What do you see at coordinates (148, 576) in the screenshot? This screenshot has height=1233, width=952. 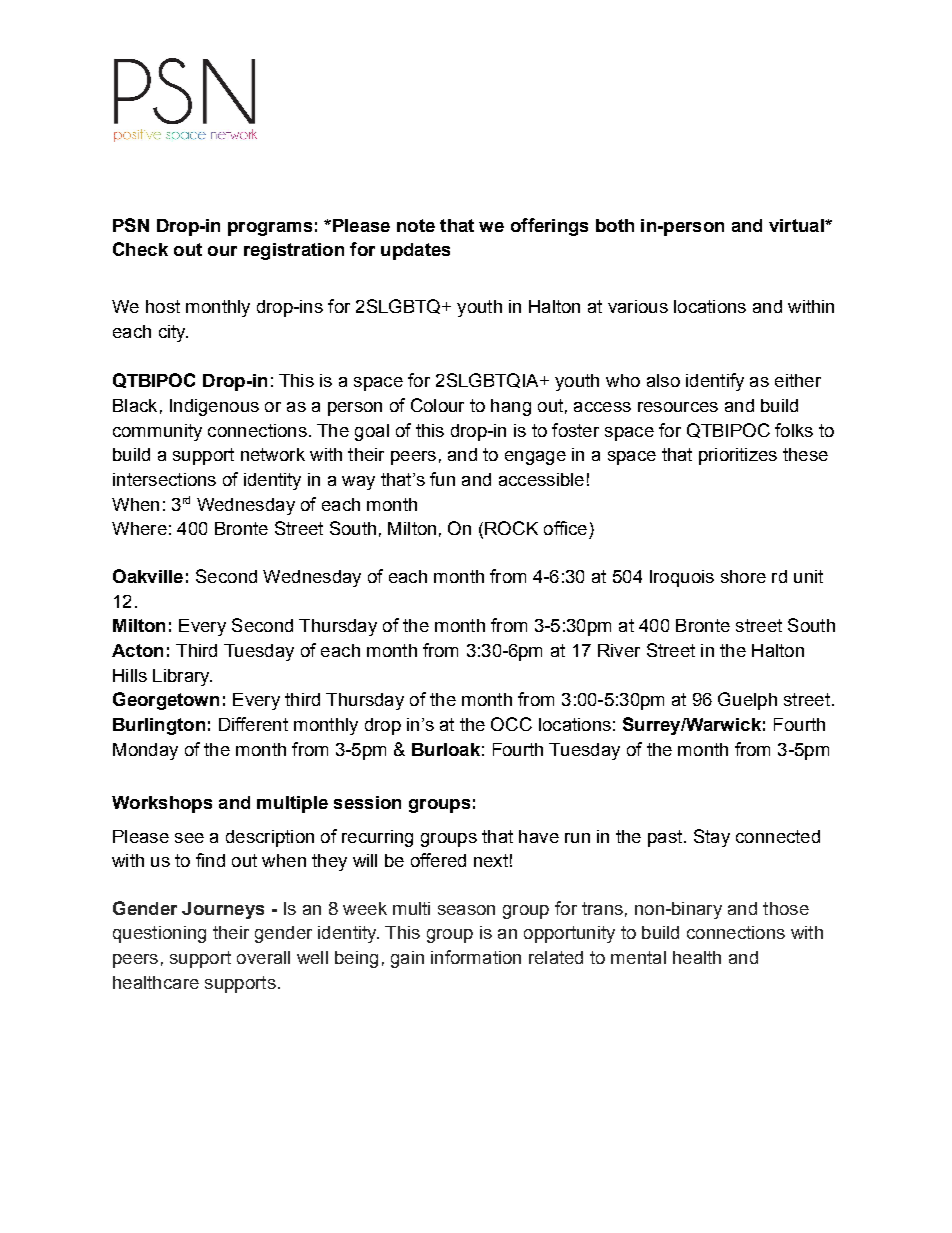 I see `Oakville` at bounding box center [148, 576].
